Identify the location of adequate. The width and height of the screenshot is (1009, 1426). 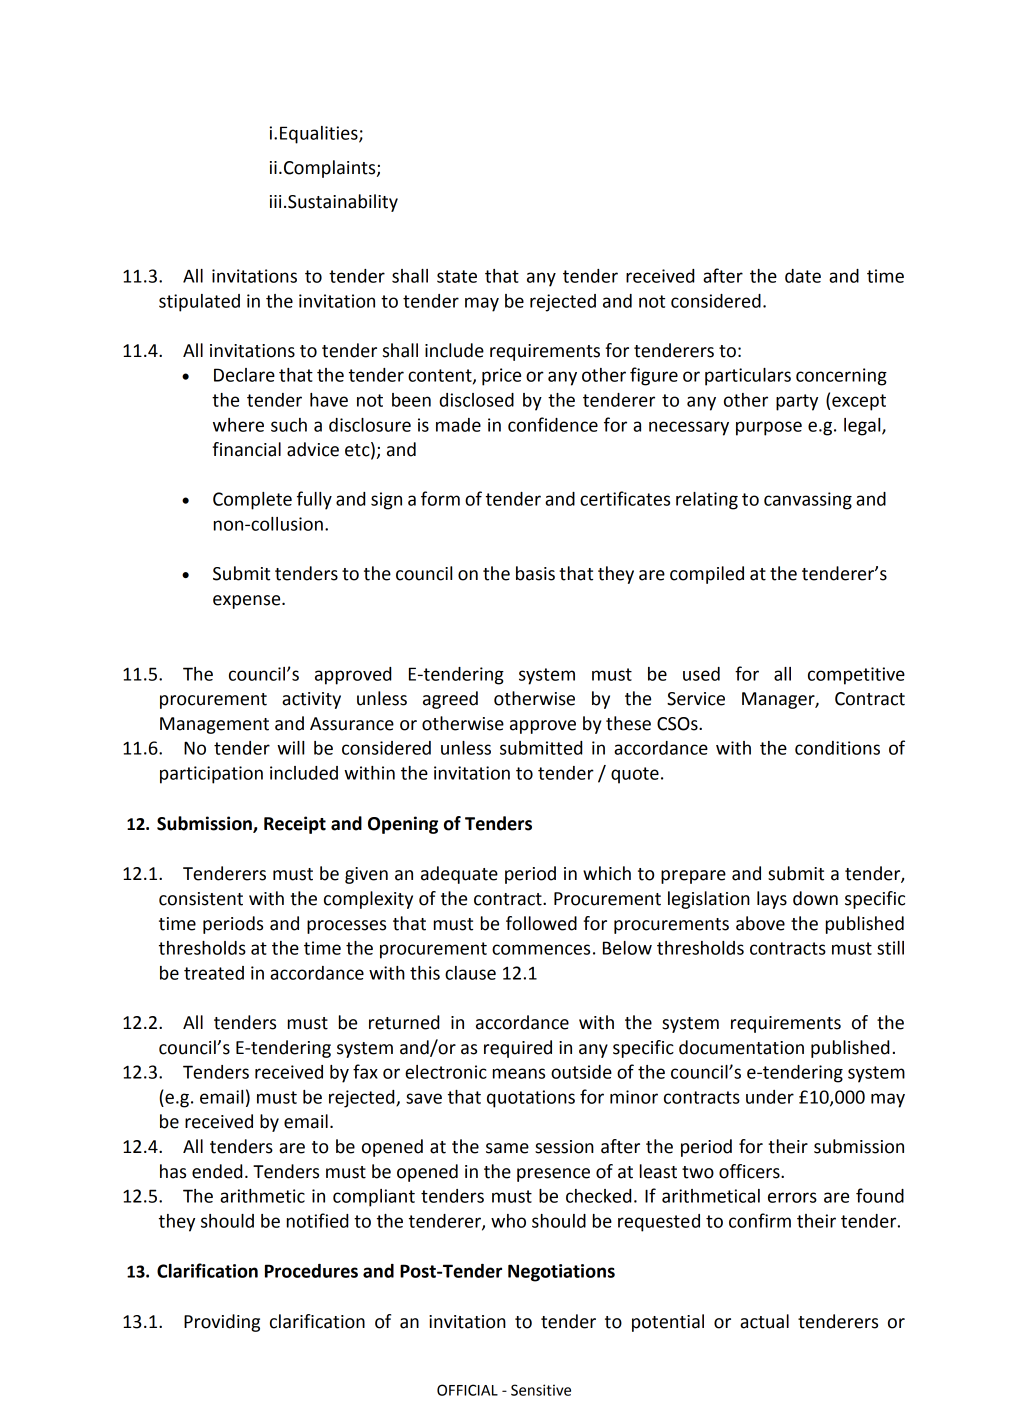
(459, 875).
